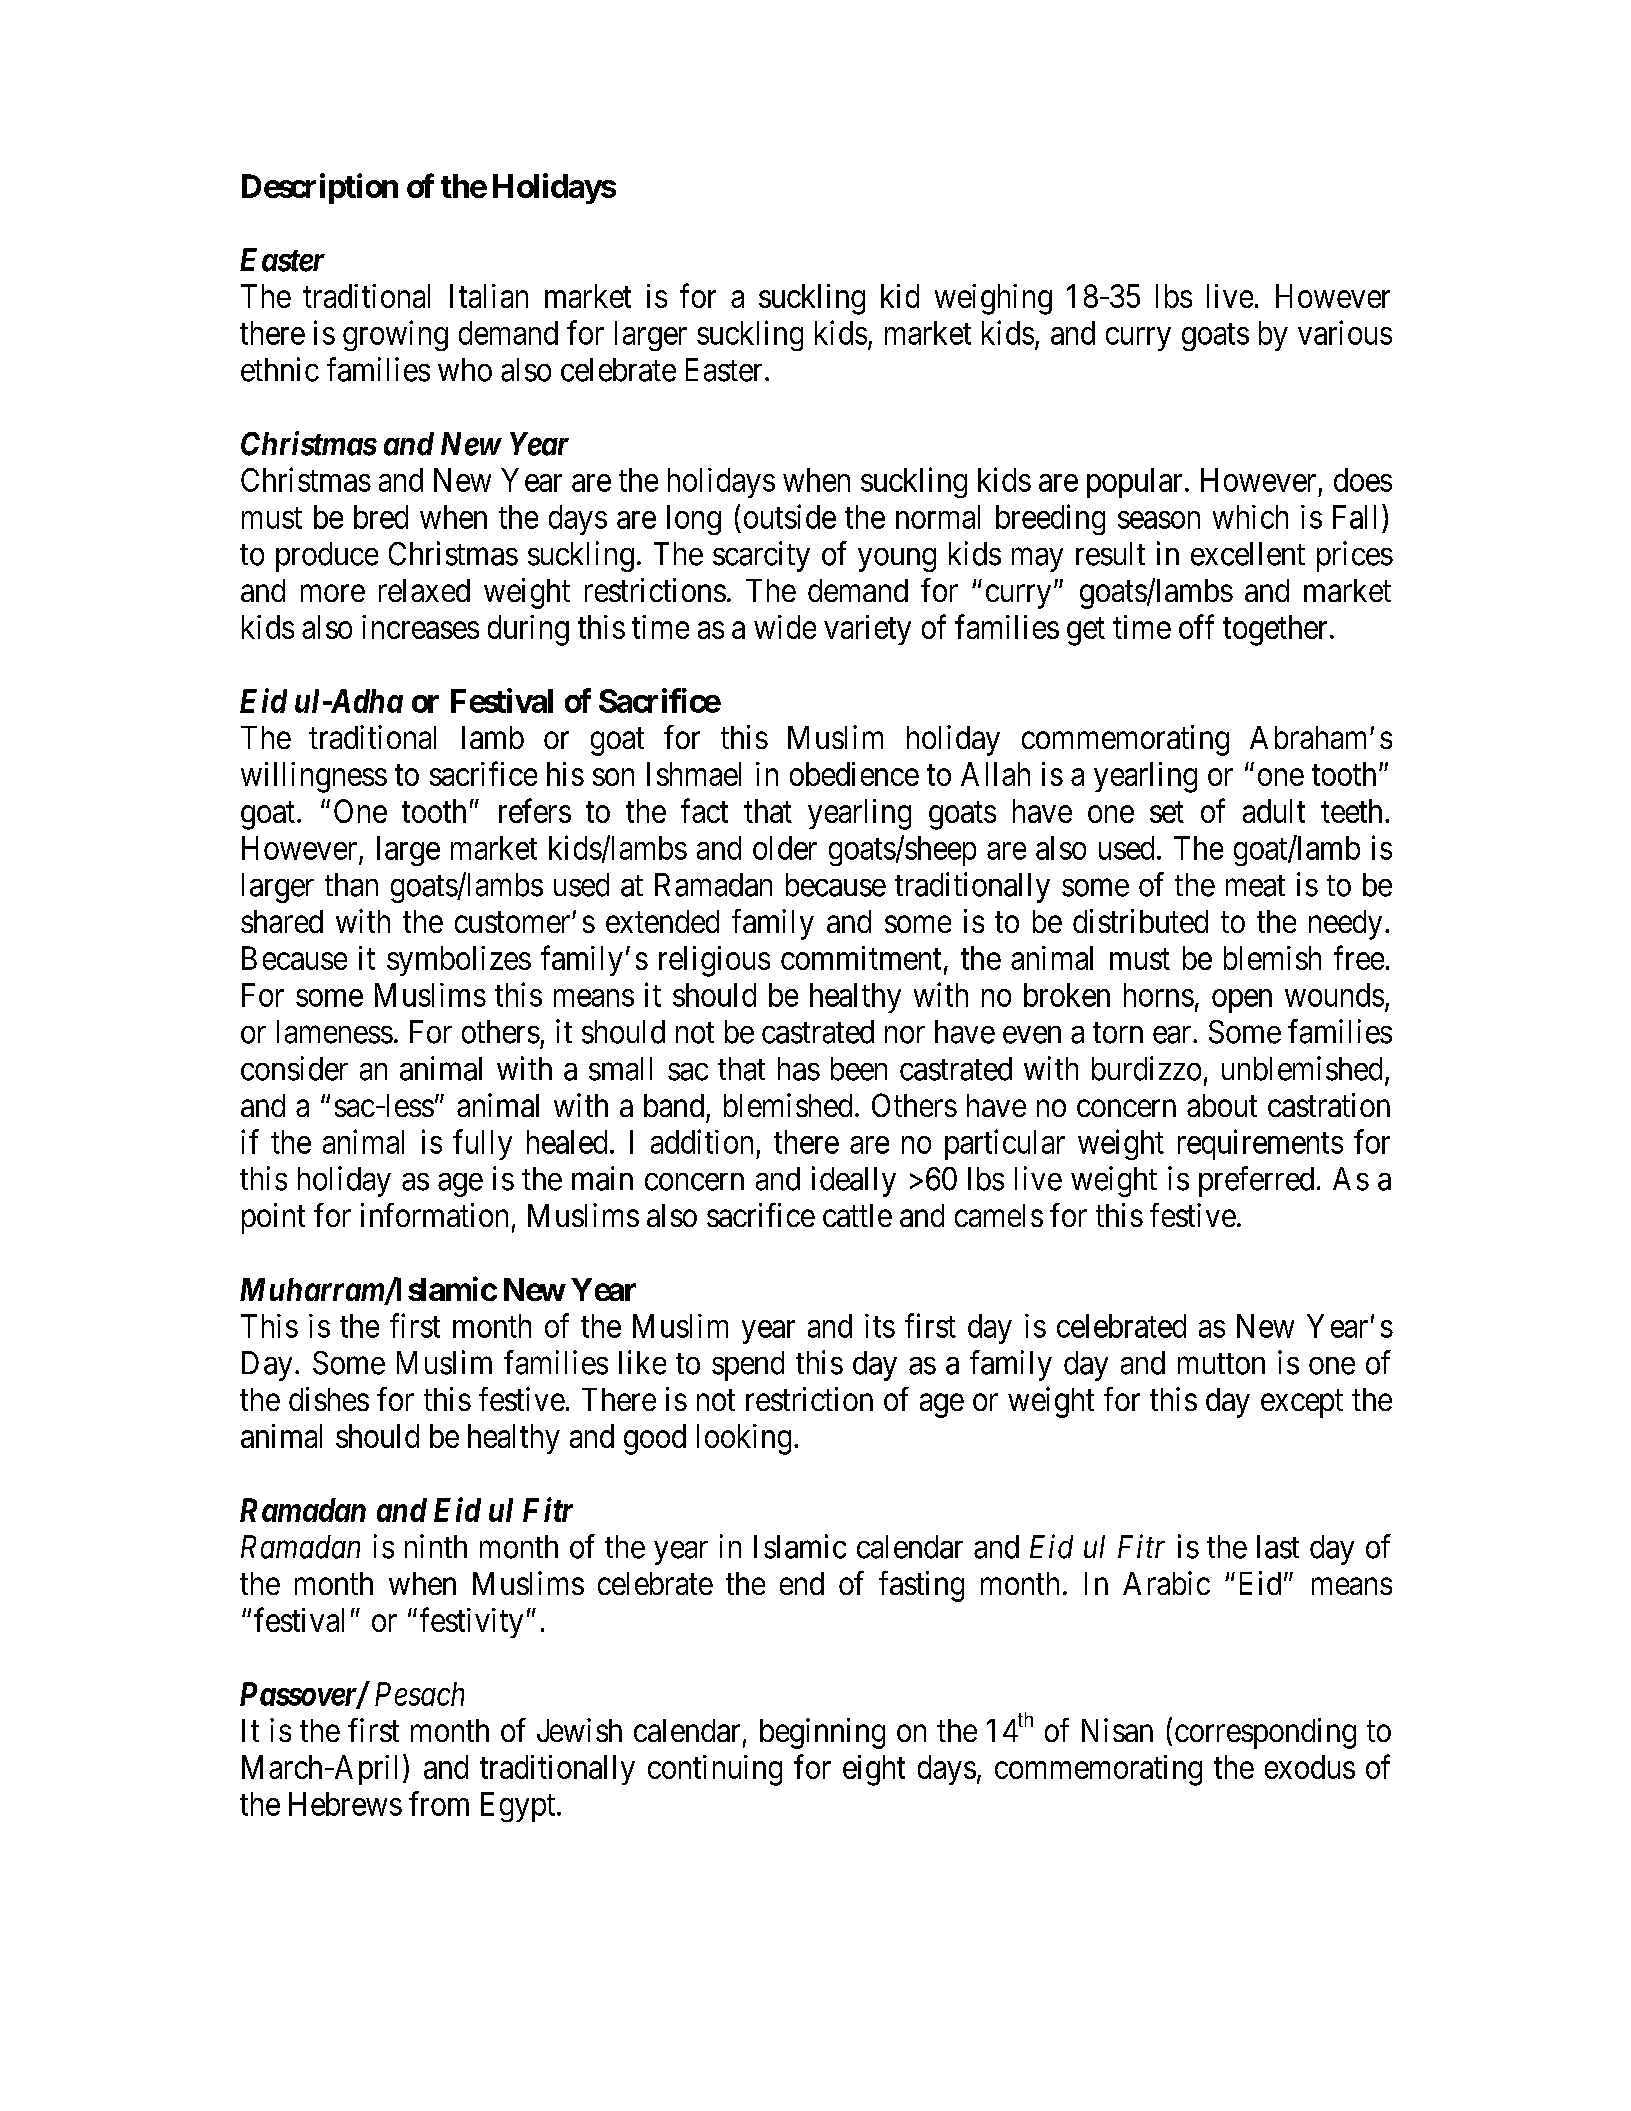 The height and width of the screenshot is (2111, 1631). I want to click on information, so click(434, 1215).
